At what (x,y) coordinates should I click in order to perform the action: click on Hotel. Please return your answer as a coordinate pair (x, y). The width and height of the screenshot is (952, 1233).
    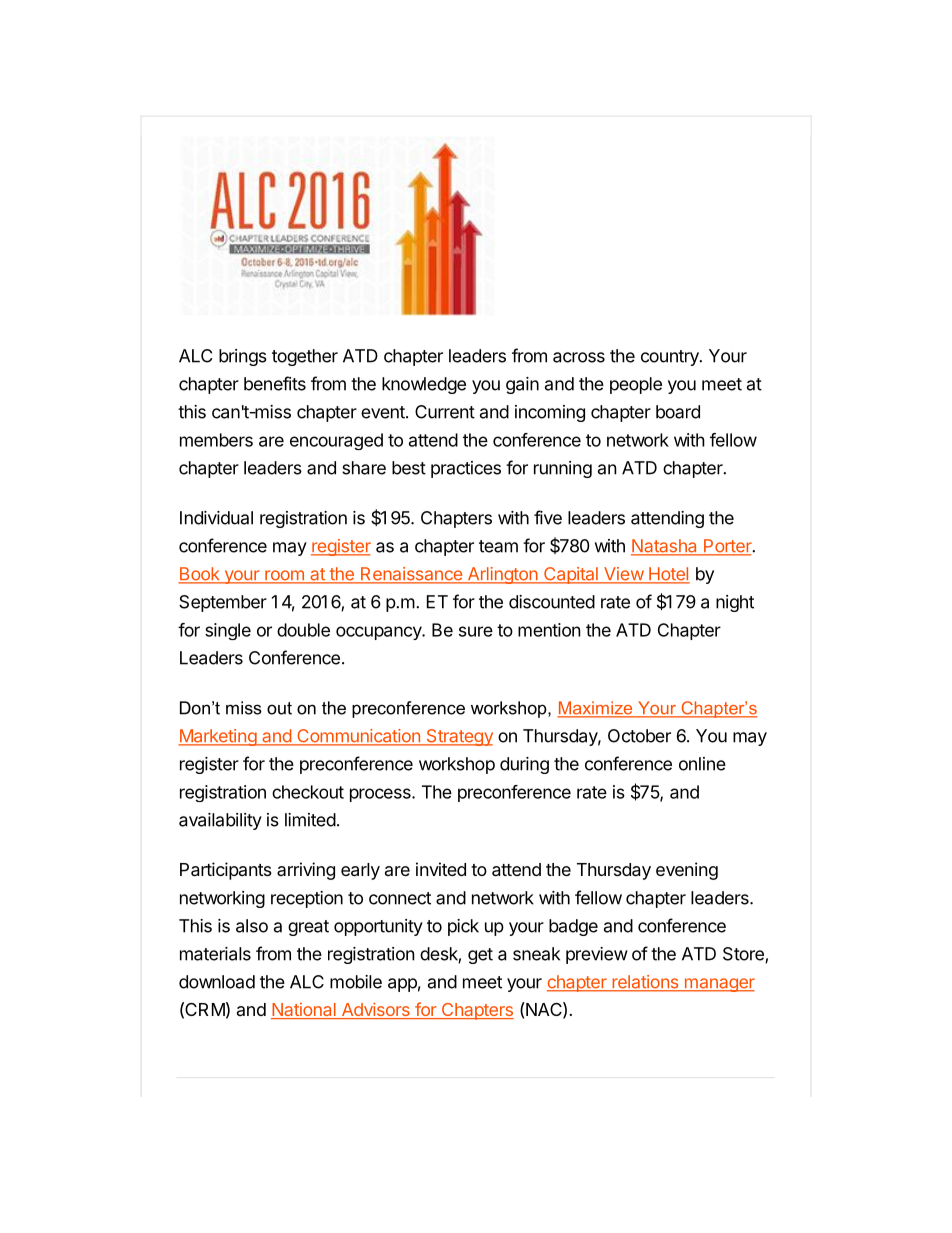
    Looking at the image, I should click on (668, 575).
